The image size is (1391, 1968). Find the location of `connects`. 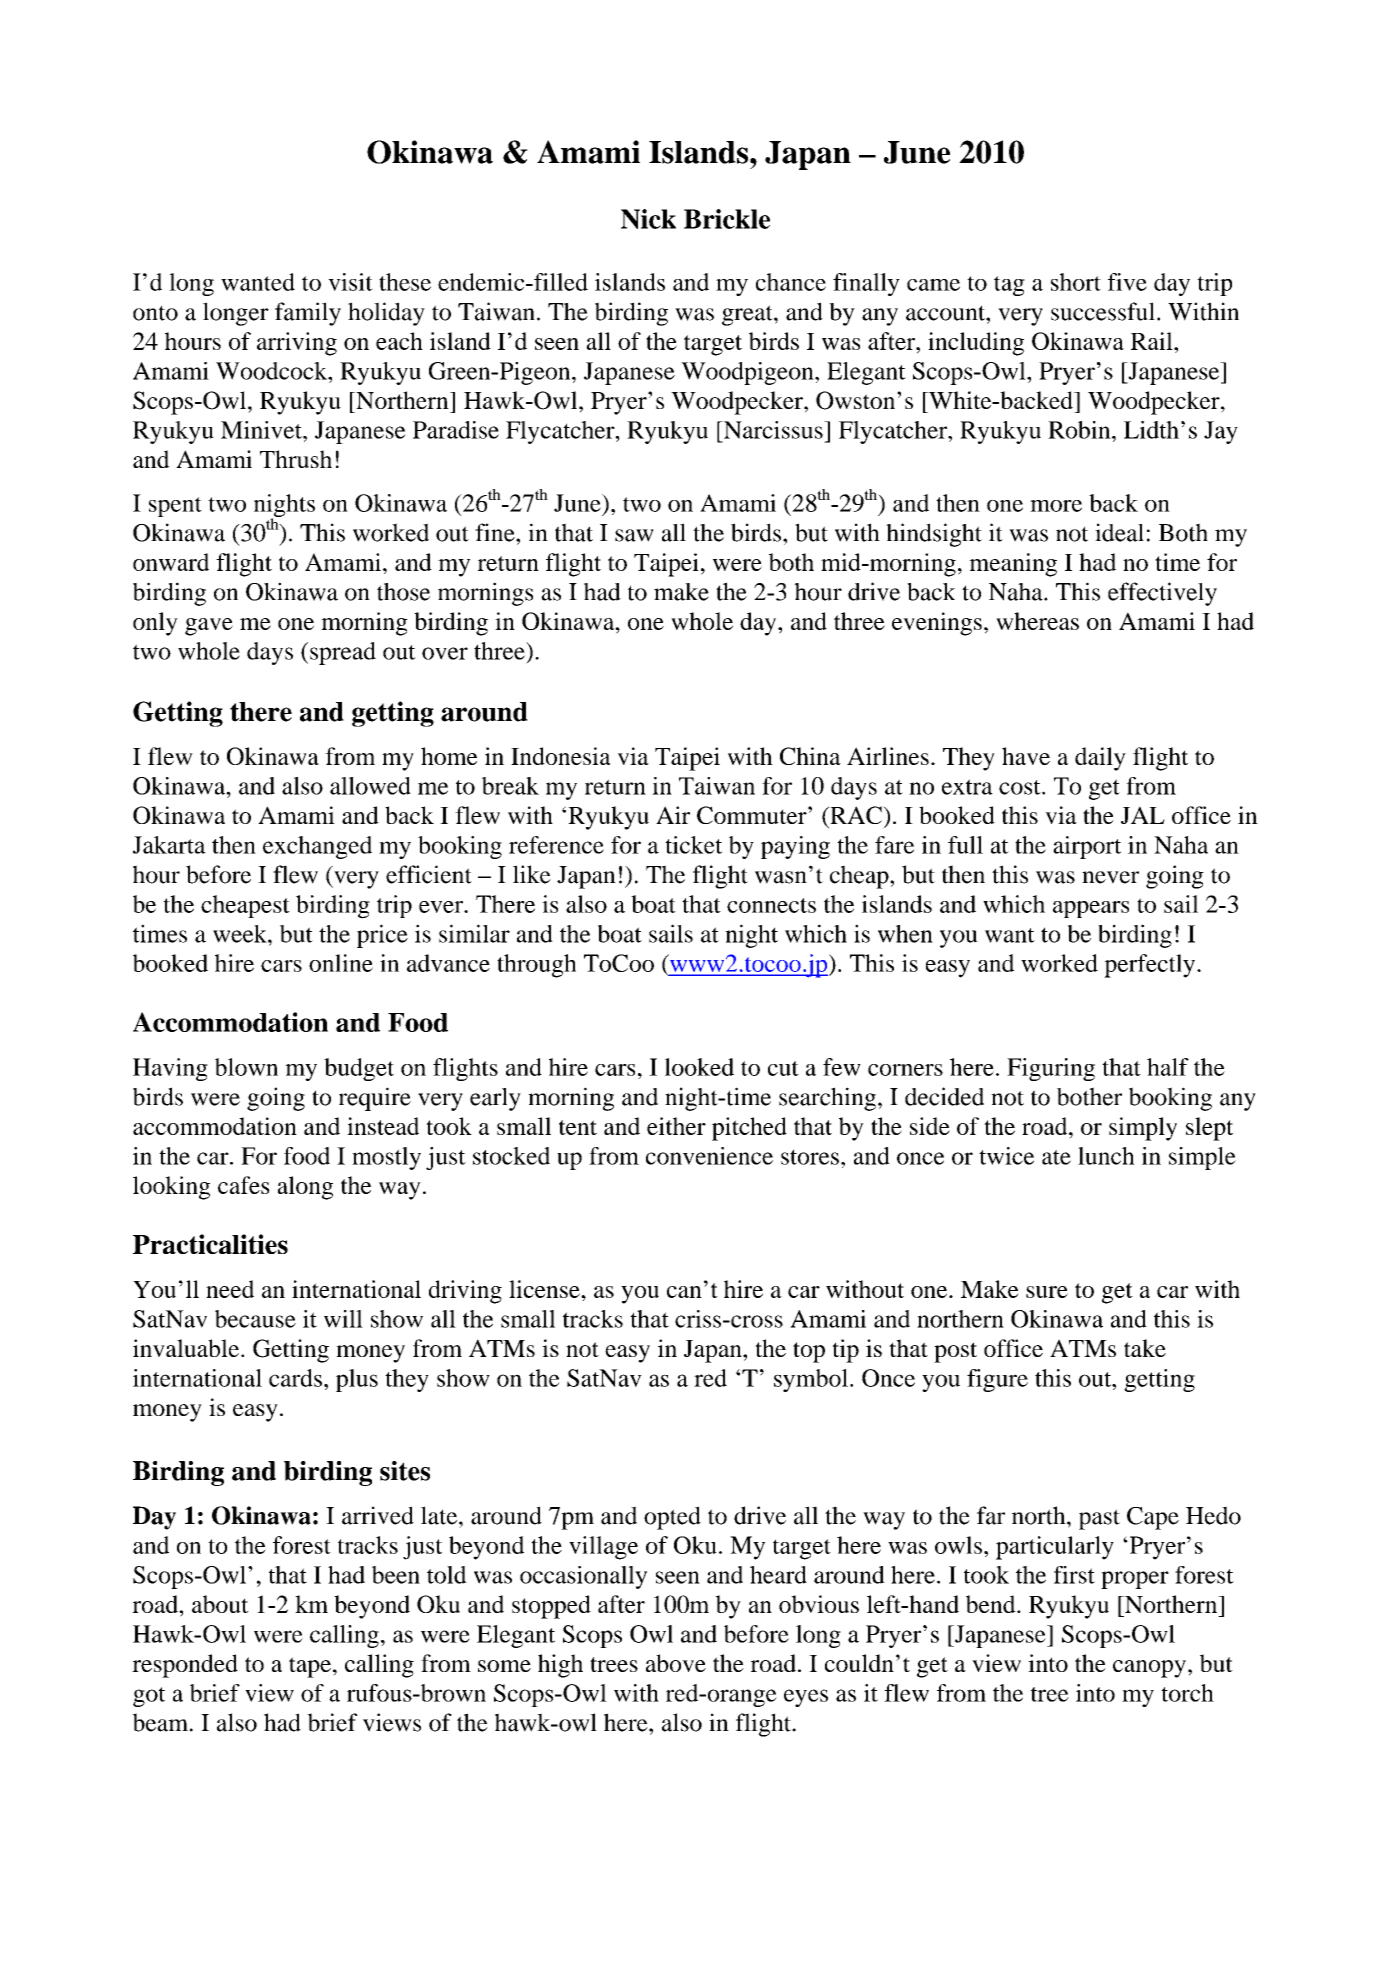

connects is located at coordinates (771, 905).
